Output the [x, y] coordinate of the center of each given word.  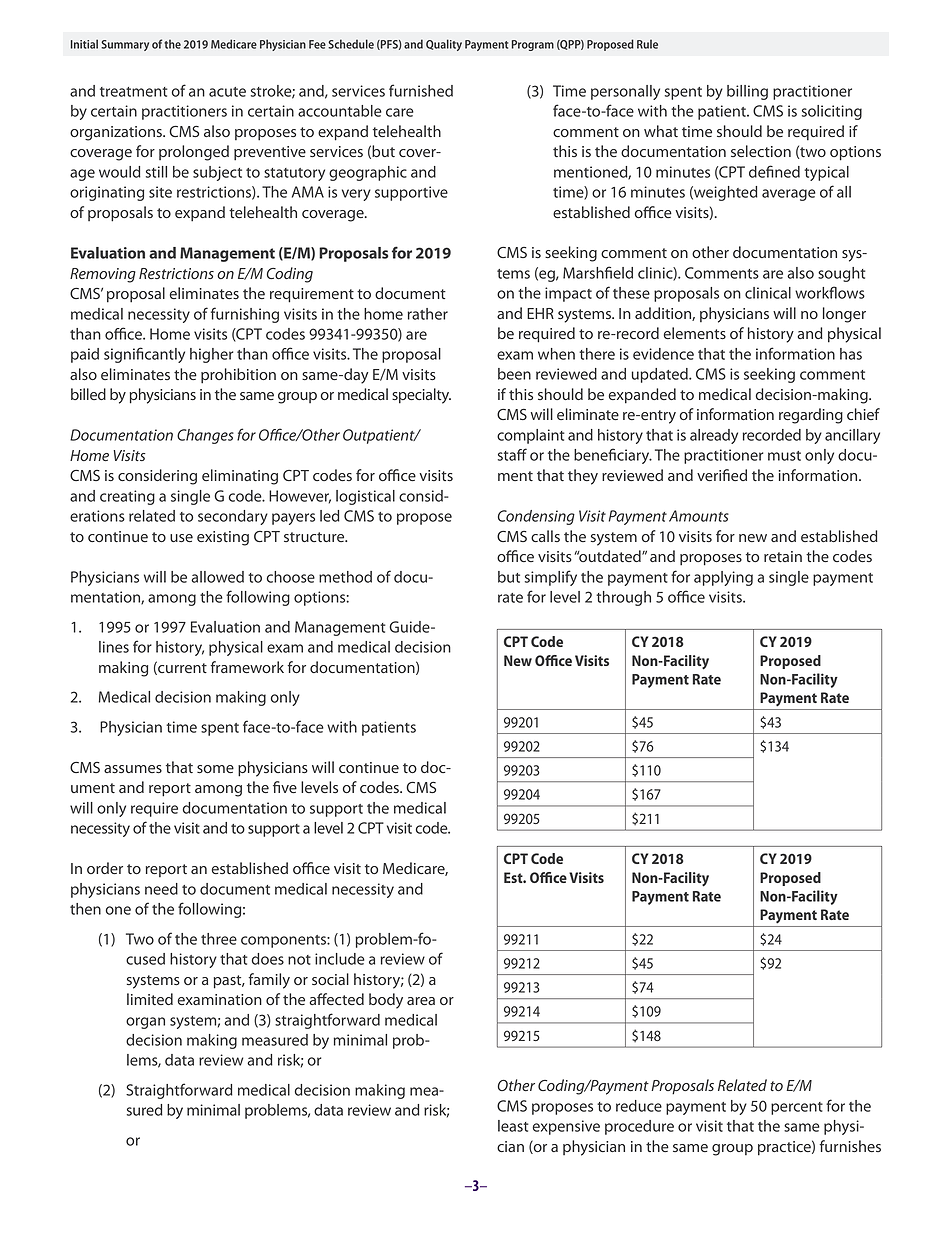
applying [723, 578]
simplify [551, 578]
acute [227, 92]
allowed [217, 577]
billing [747, 92]
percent [797, 1108]
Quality [444, 45]
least [513, 1126]
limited [150, 999]
